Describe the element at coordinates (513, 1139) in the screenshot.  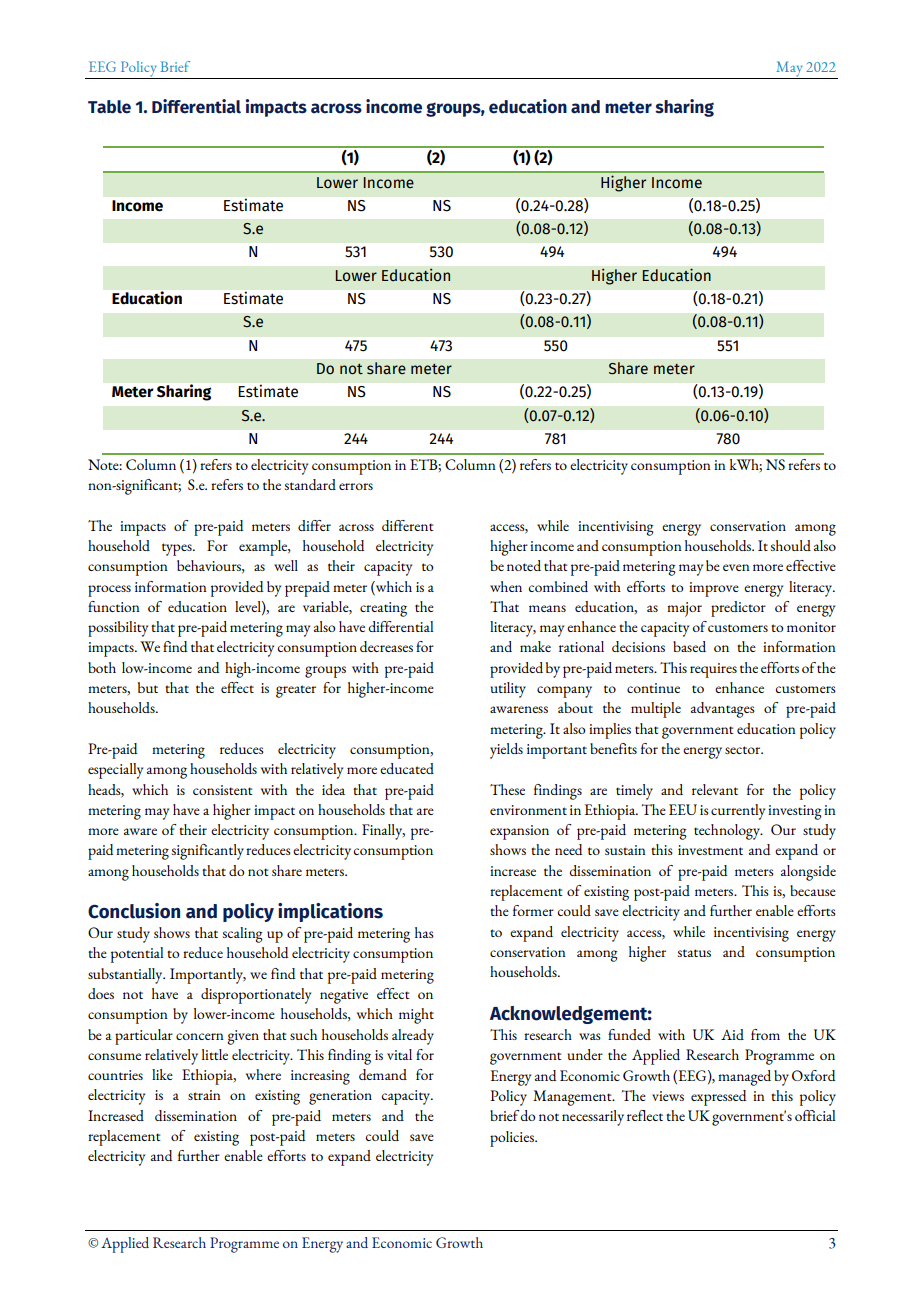
I see `policies` at that location.
